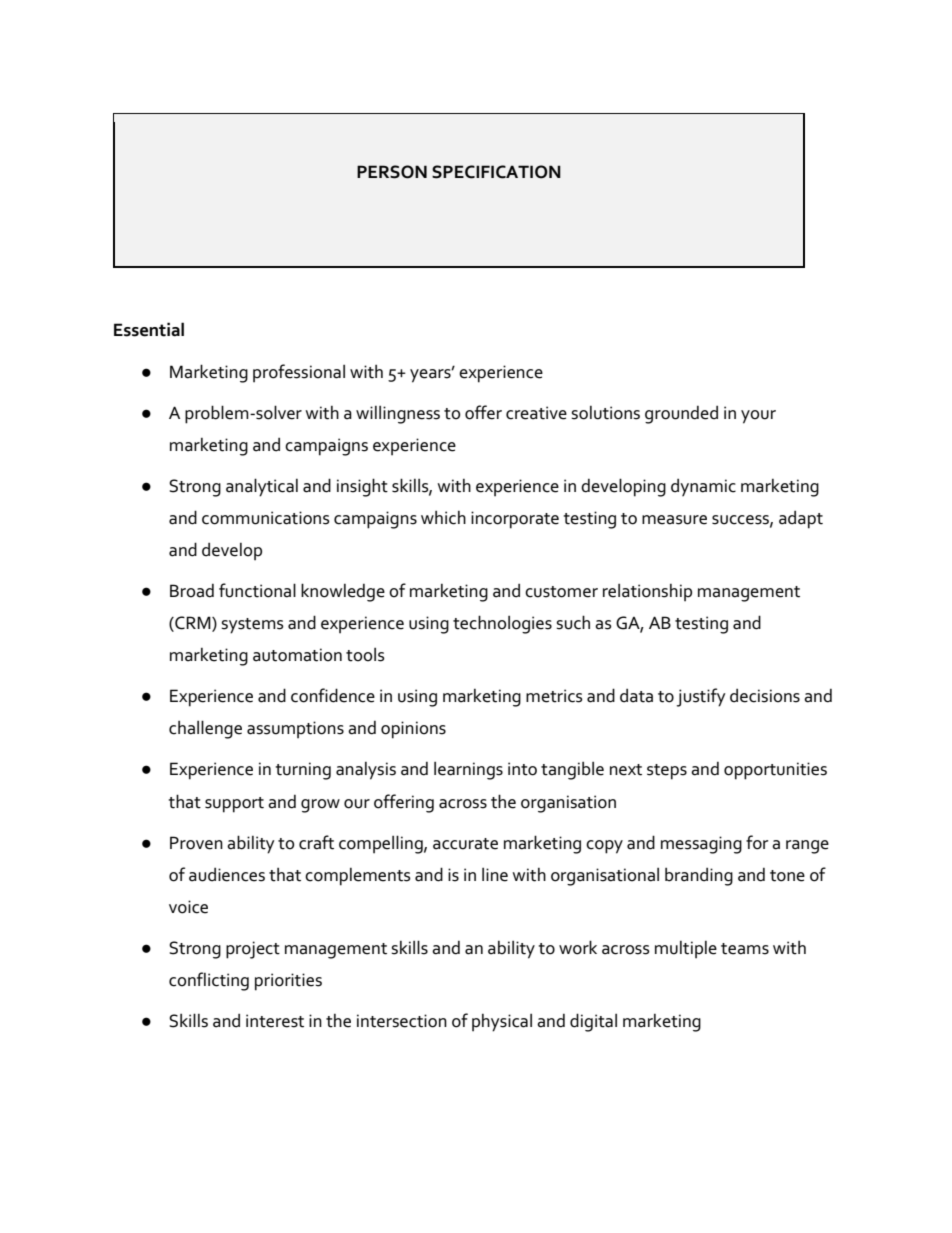 The width and height of the image is (952, 1233). I want to click on challenge, so click(205, 729).
